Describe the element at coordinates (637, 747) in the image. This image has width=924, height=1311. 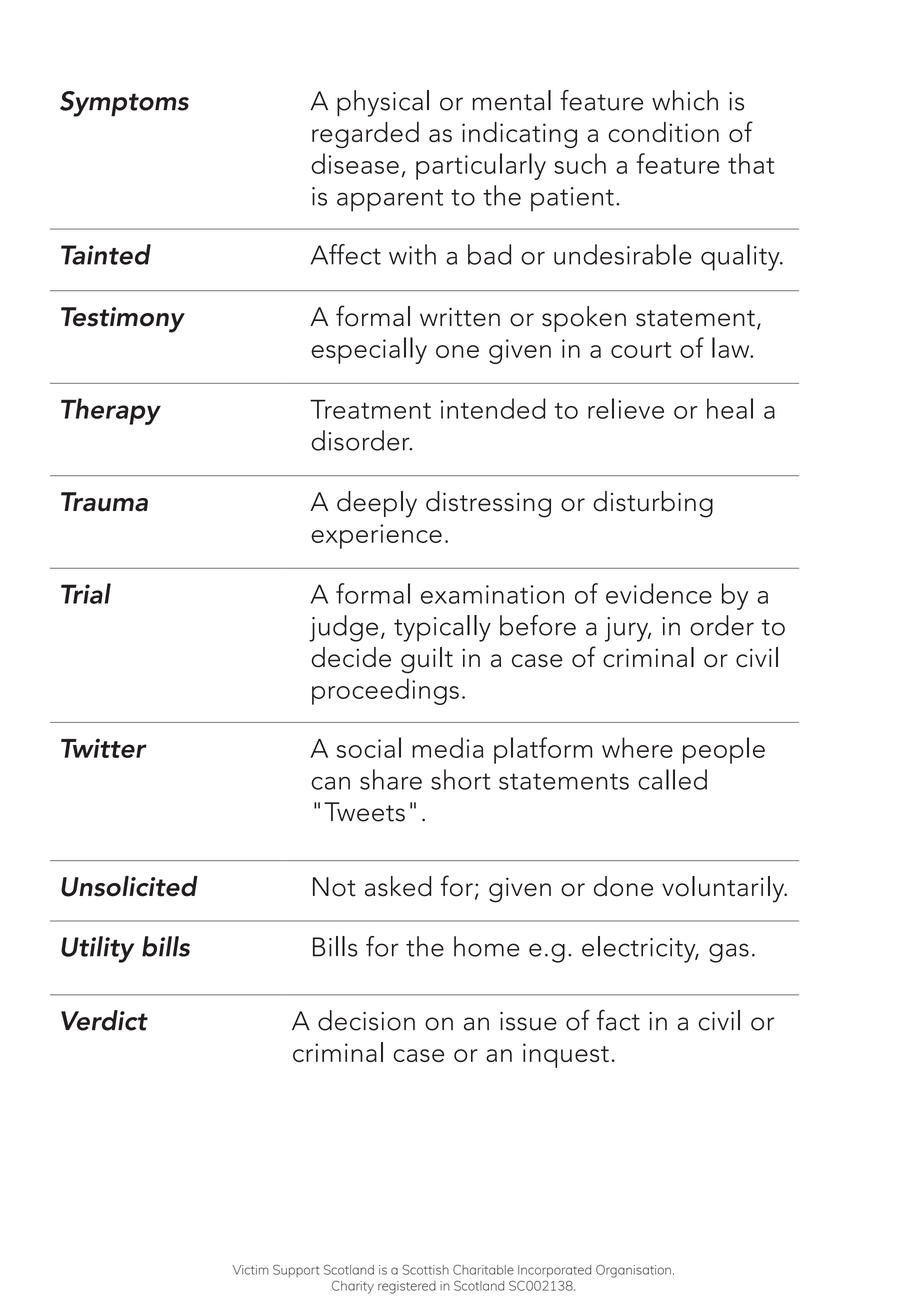
I see `where` at that location.
